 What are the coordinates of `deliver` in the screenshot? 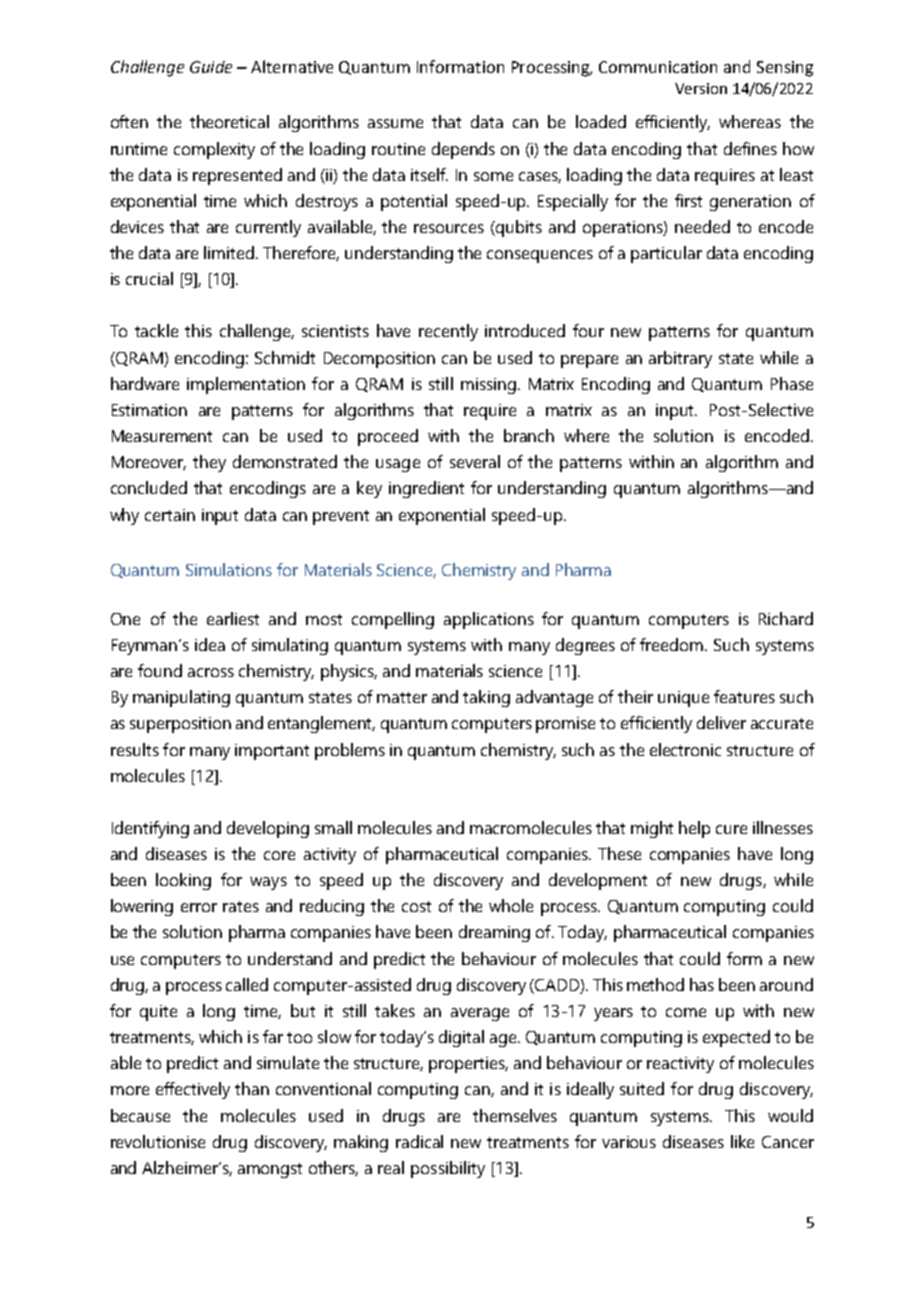 It's located at (721, 722).
